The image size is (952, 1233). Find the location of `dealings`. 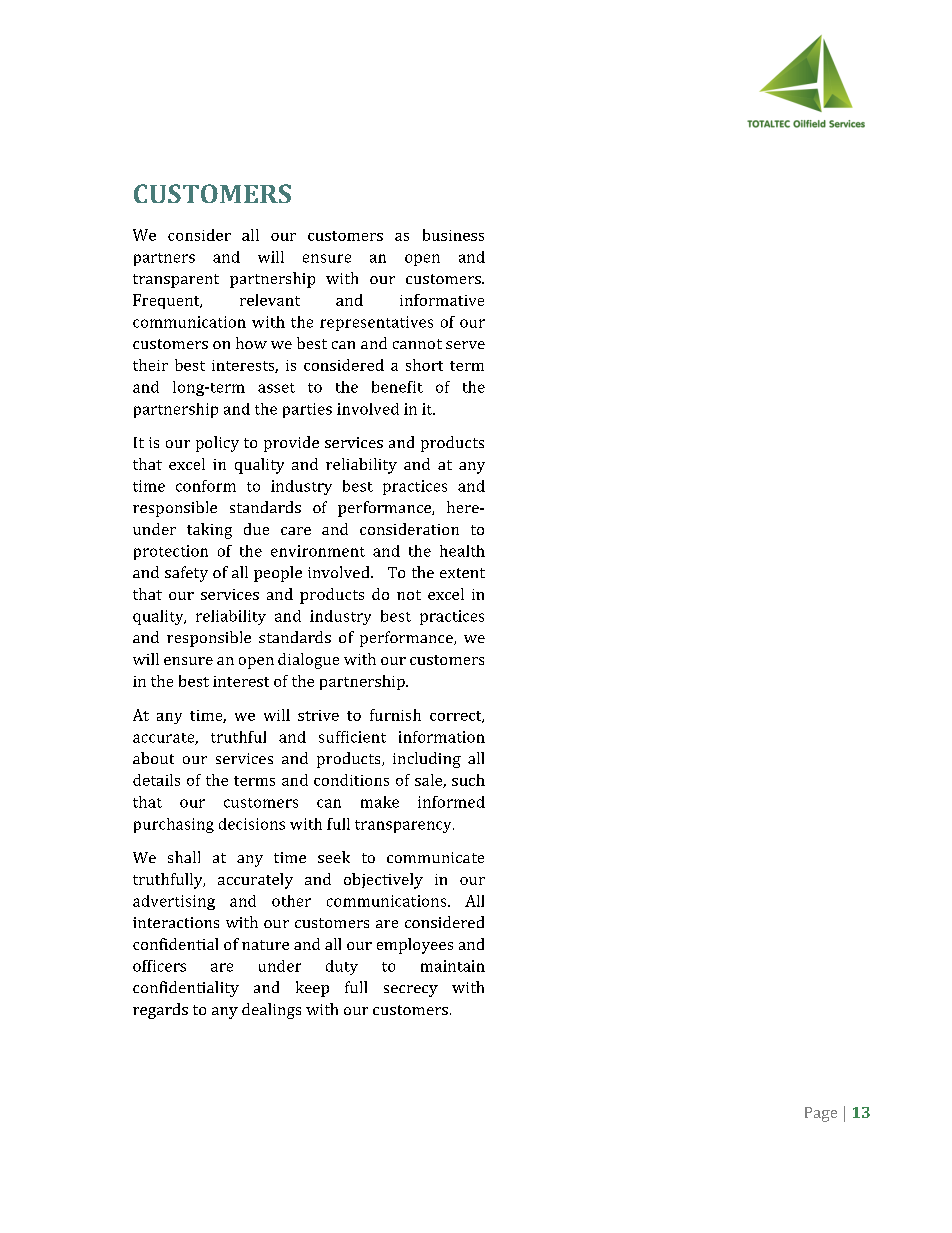

dealings is located at coordinates (271, 1011).
